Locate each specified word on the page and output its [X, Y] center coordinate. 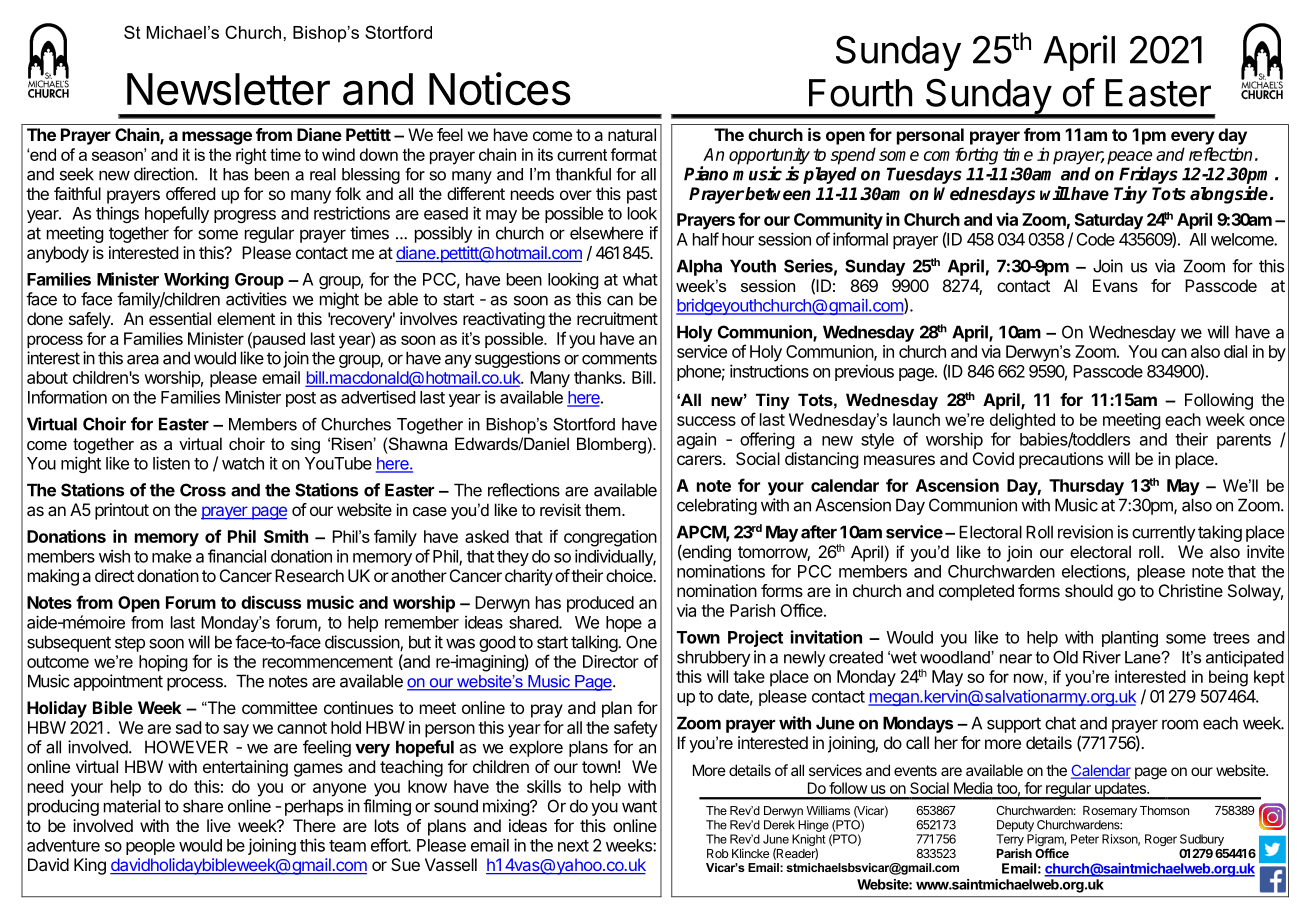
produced [600, 604]
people [150, 847]
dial [1235, 351]
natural [632, 134]
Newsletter [228, 89]
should [1089, 590]
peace [1129, 159]
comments [619, 358]
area [143, 360]
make [172, 556]
